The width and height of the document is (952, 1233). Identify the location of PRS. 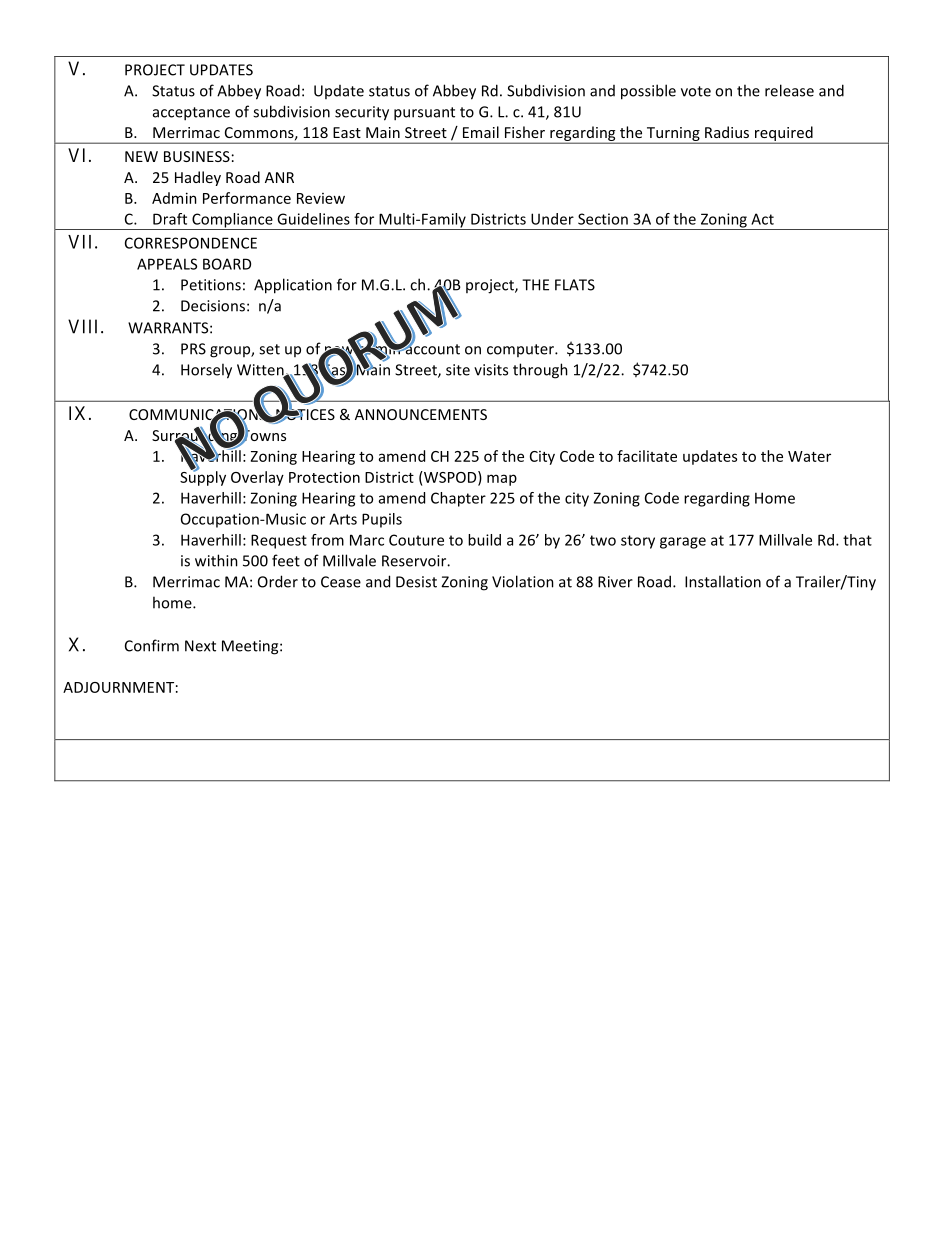
(193, 349).
